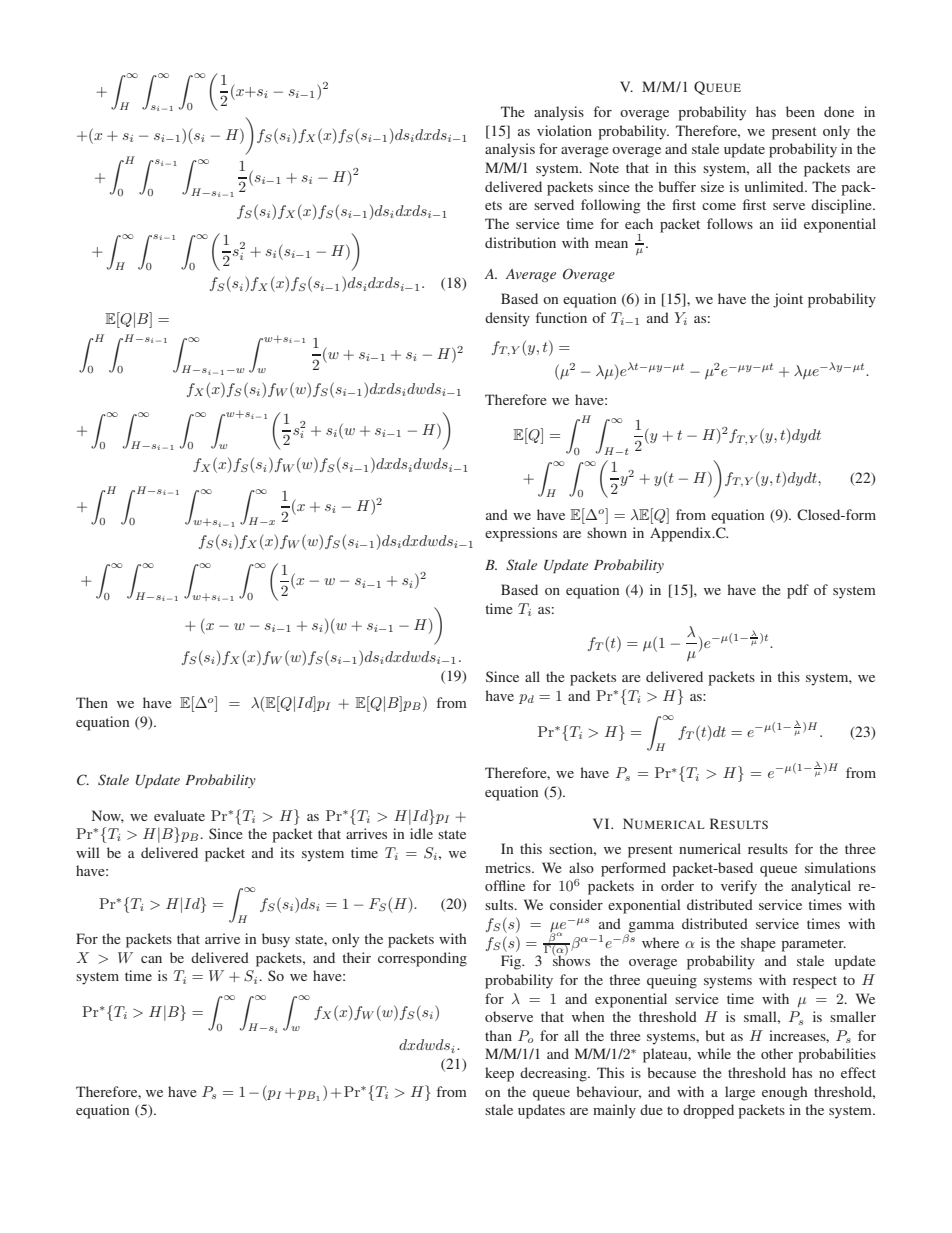 The image size is (952, 1233). I want to click on been, so click(800, 111).
